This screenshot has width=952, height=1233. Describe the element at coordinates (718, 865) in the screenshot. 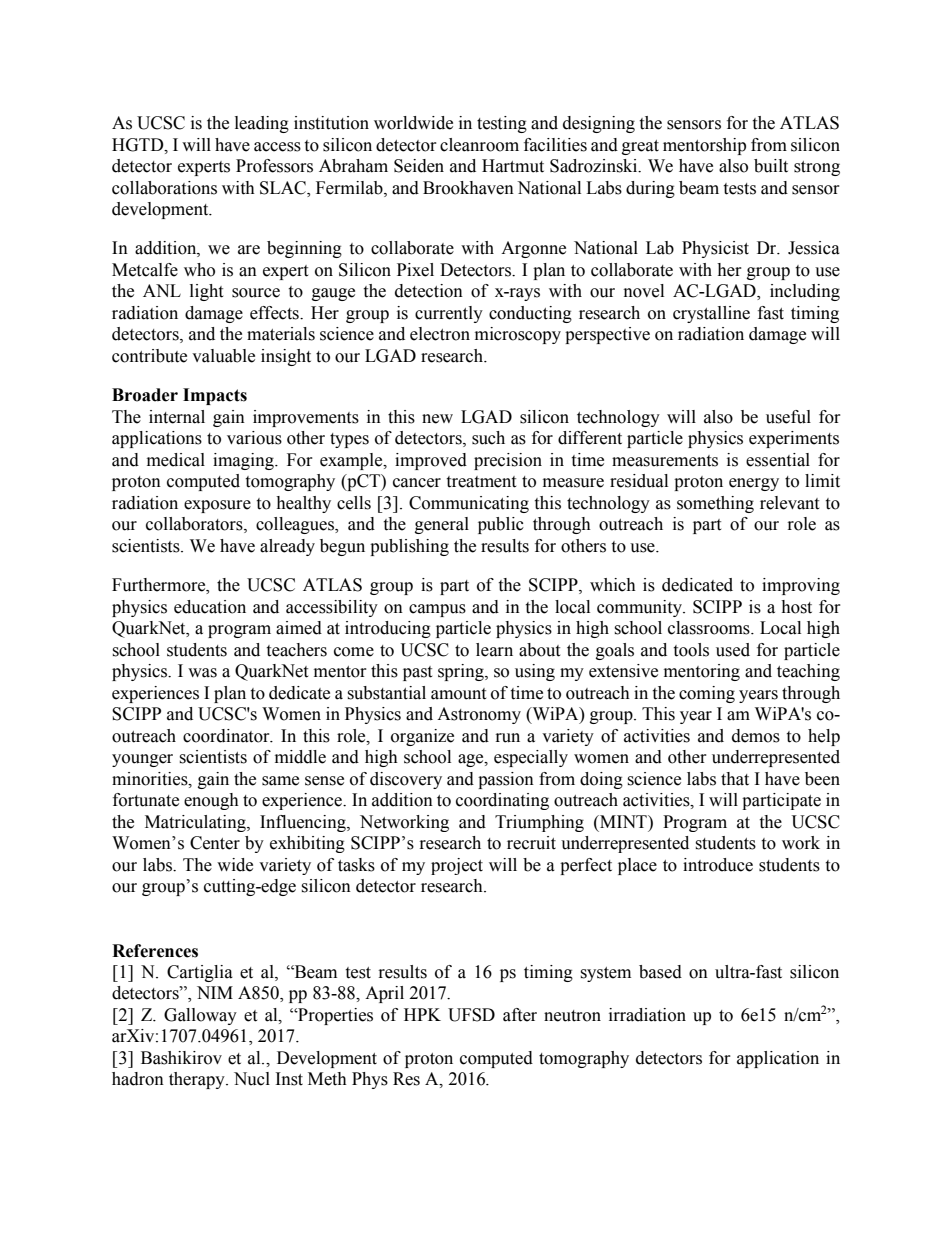

I see `introduce` at that location.
